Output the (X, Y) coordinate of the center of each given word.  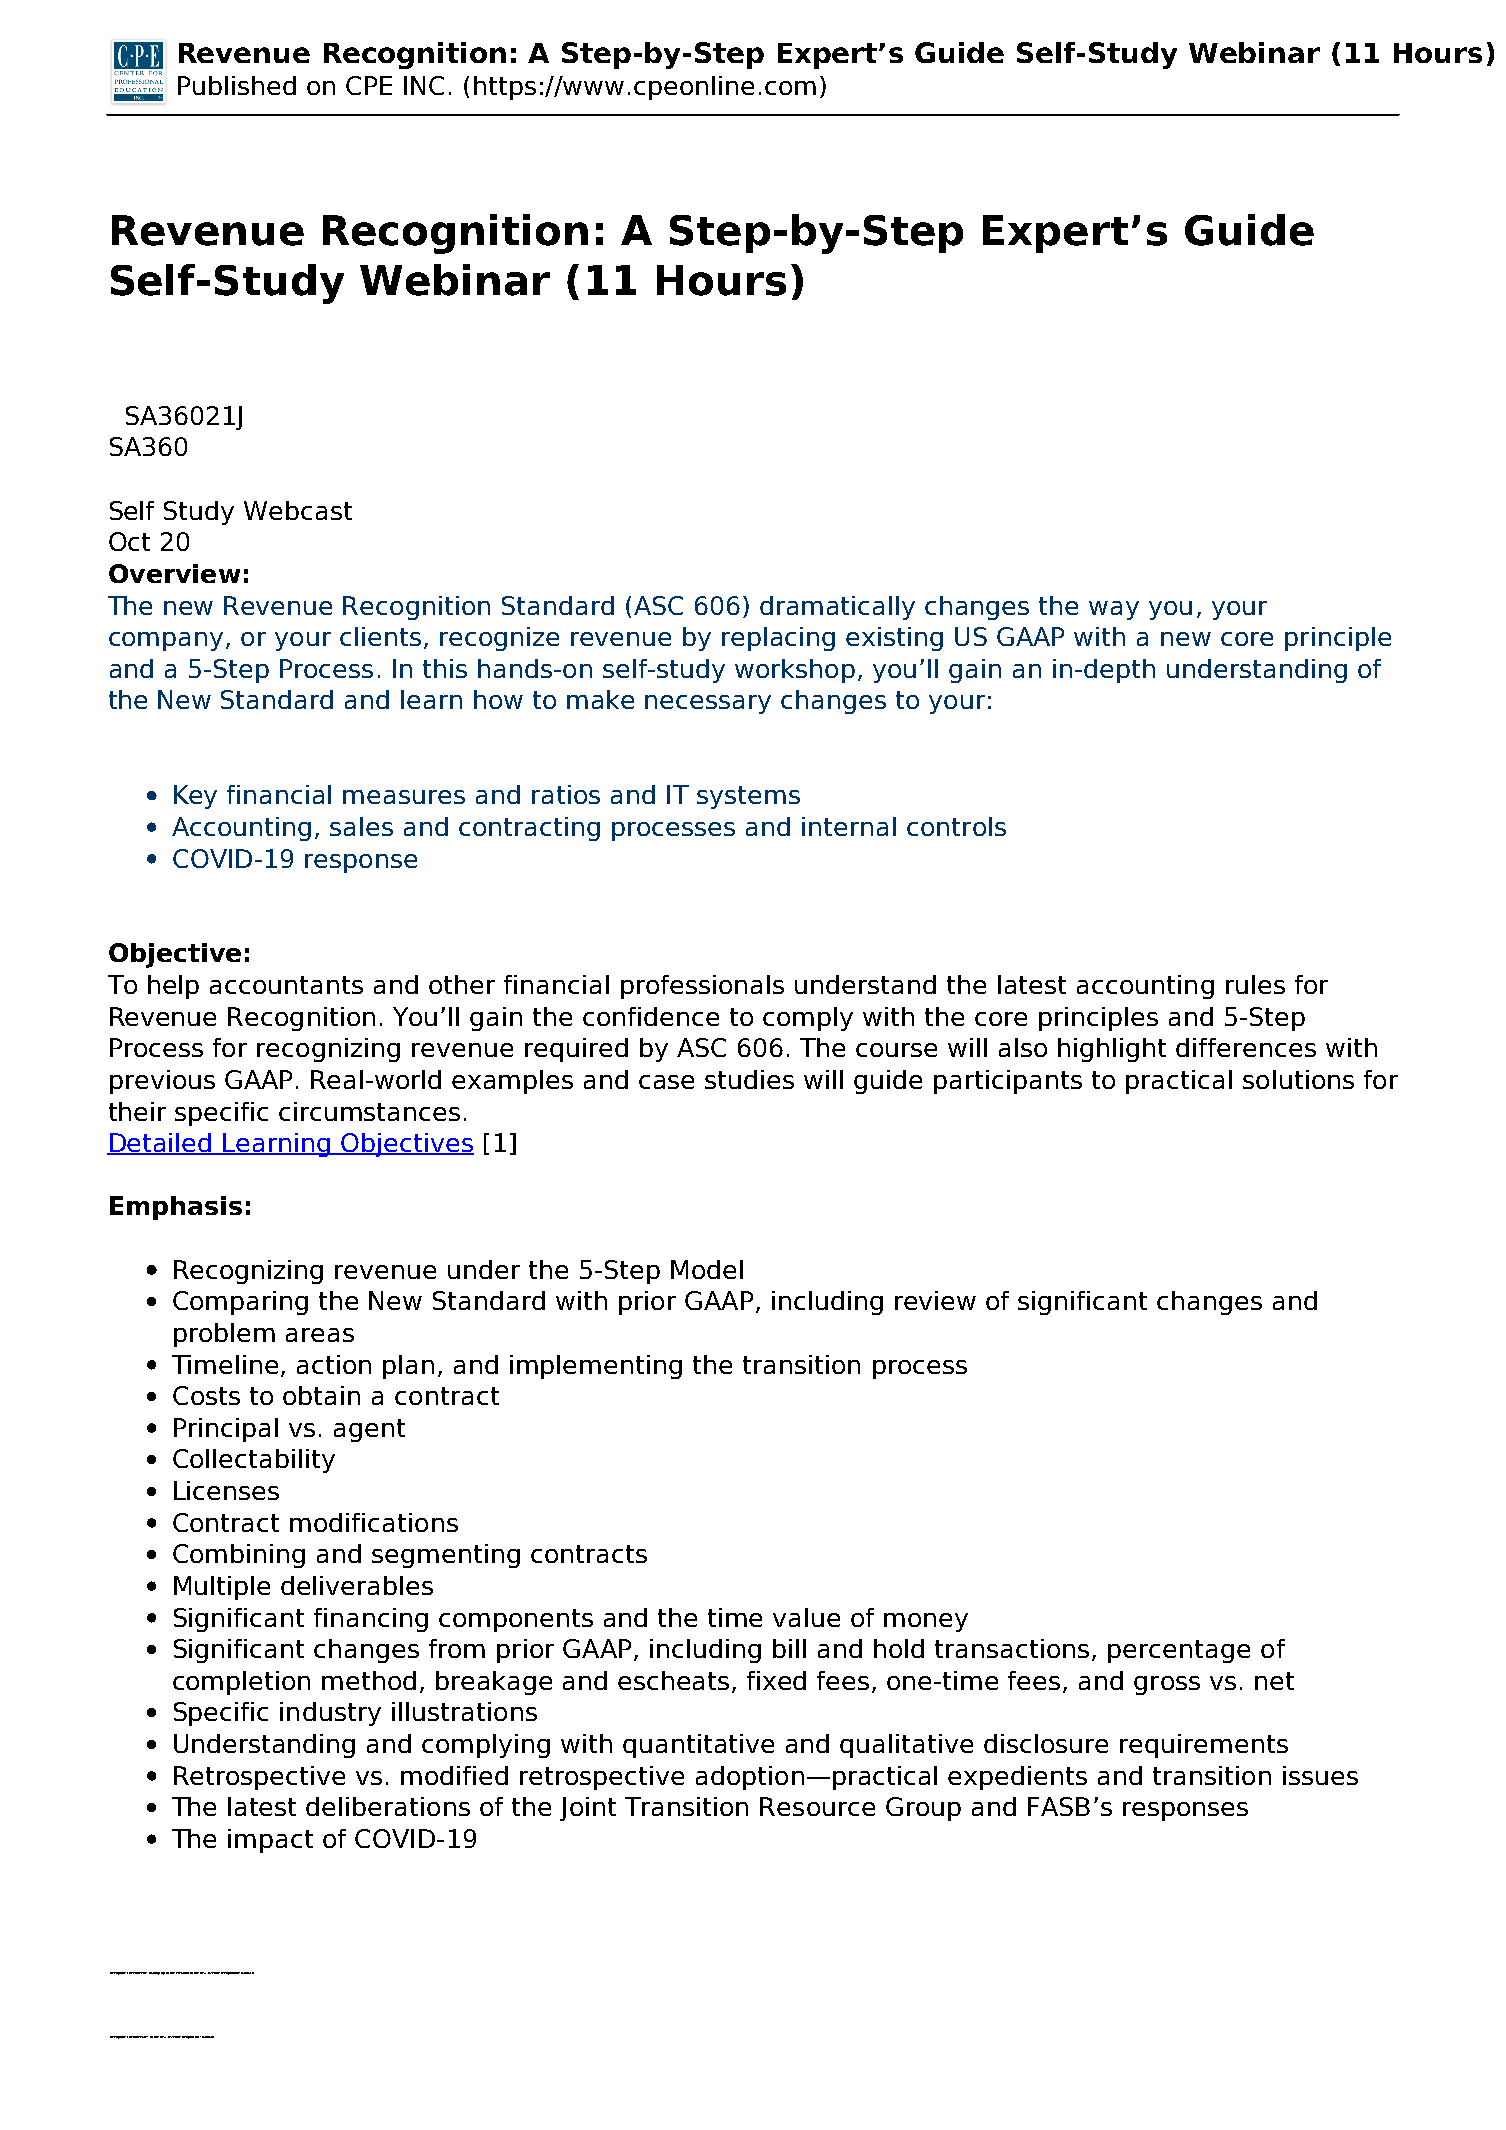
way (1114, 610)
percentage (1179, 1651)
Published (237, 85)
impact (270, 1841)
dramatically (837, 608)
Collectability (254, 1461)
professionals (702, 987)
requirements (1204, 1746)
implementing (596, 1367)
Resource (817, 1806)
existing (894, 639)
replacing (778, 639)
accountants (286, 985)
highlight (1112, 1050)
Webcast (298, 510)
